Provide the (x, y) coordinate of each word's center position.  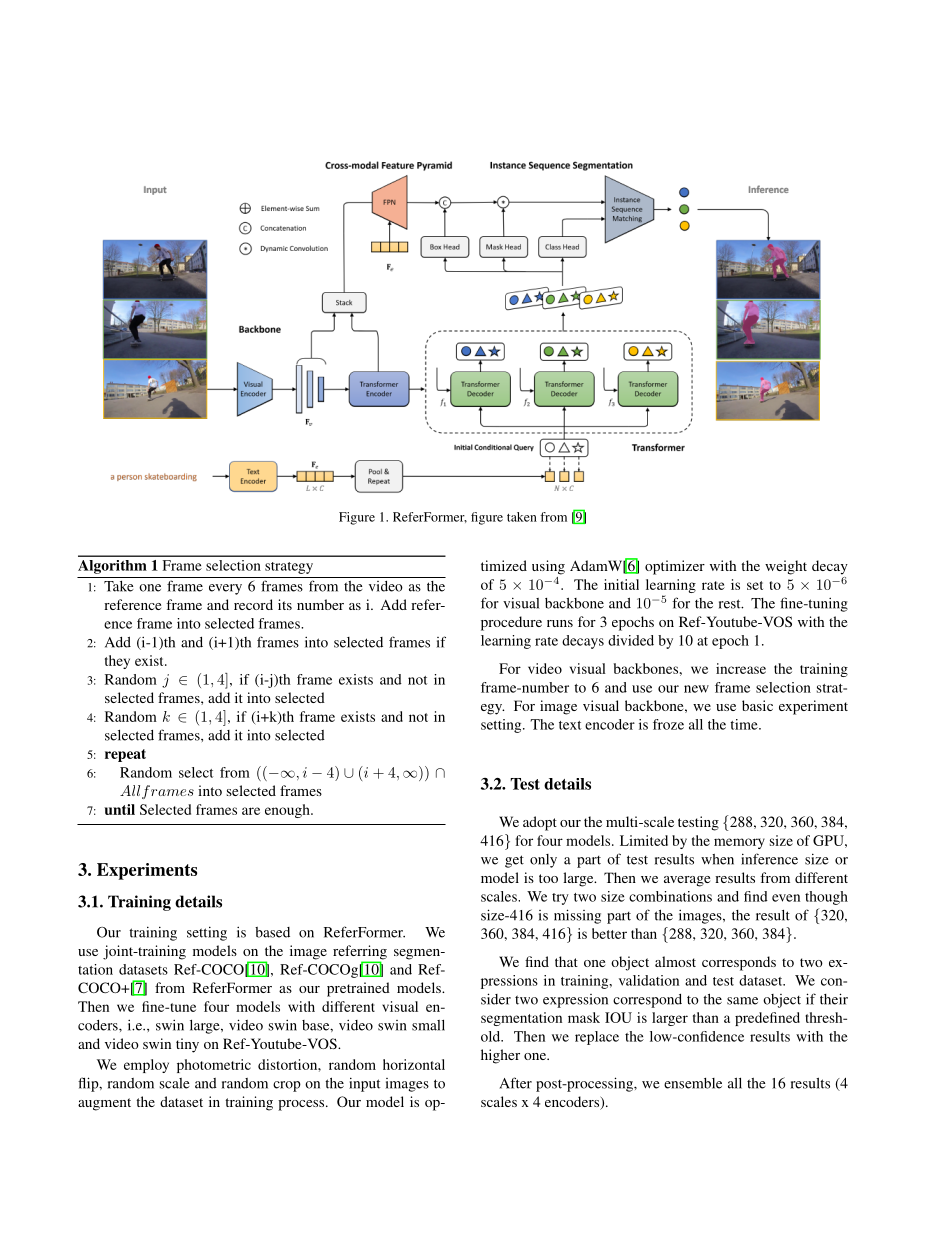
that (566, 961)
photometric (214, 1066)
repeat (125, 755)
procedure (511, 623)
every (225, 589)
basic (757, 705)
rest (731, 604)
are (251, 811)
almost (675, 961)
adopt (540, 823)
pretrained (358, 989)
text (570, 725)
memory (739, 843)
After (516, 1083)
